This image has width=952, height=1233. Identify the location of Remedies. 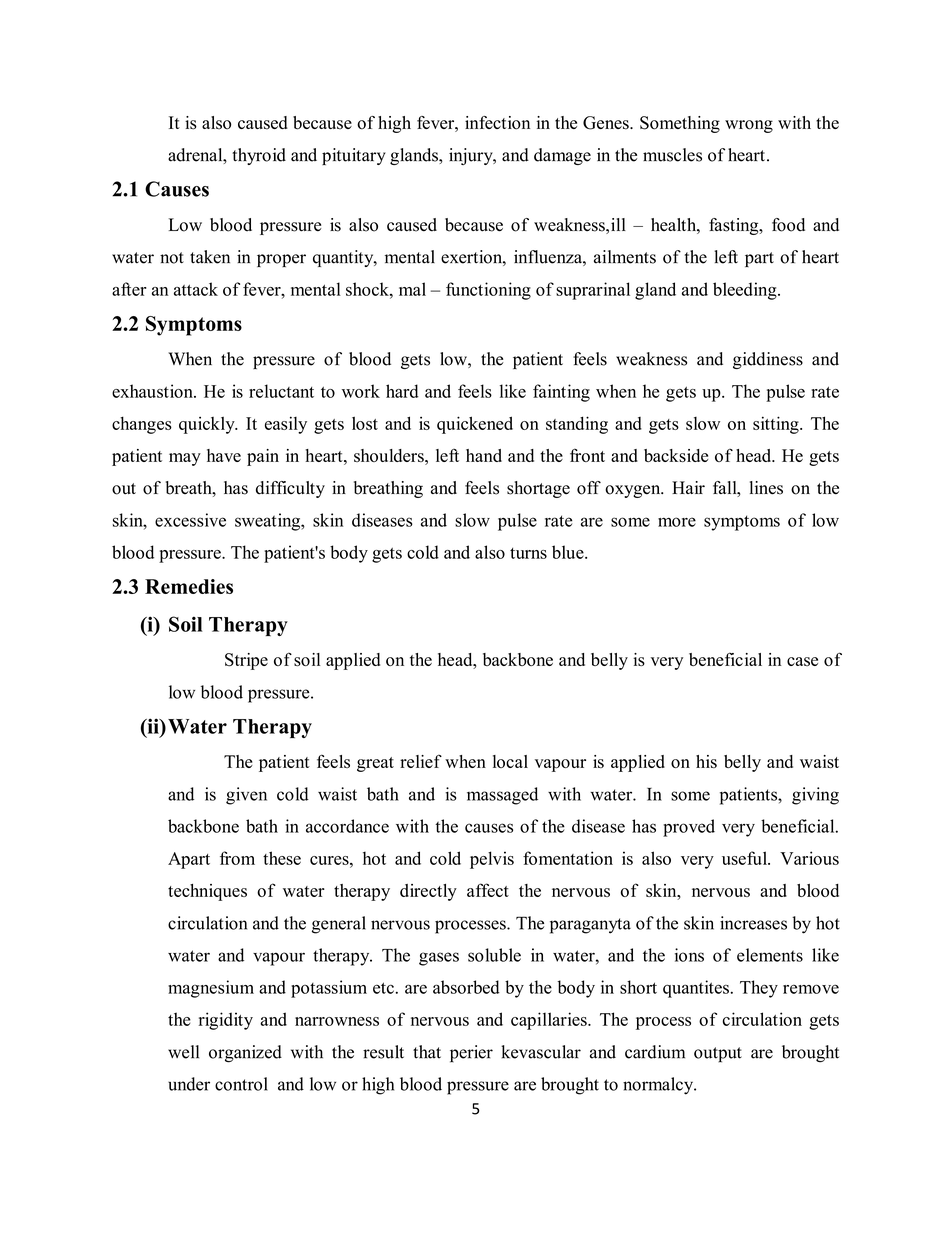
(189, 586).
